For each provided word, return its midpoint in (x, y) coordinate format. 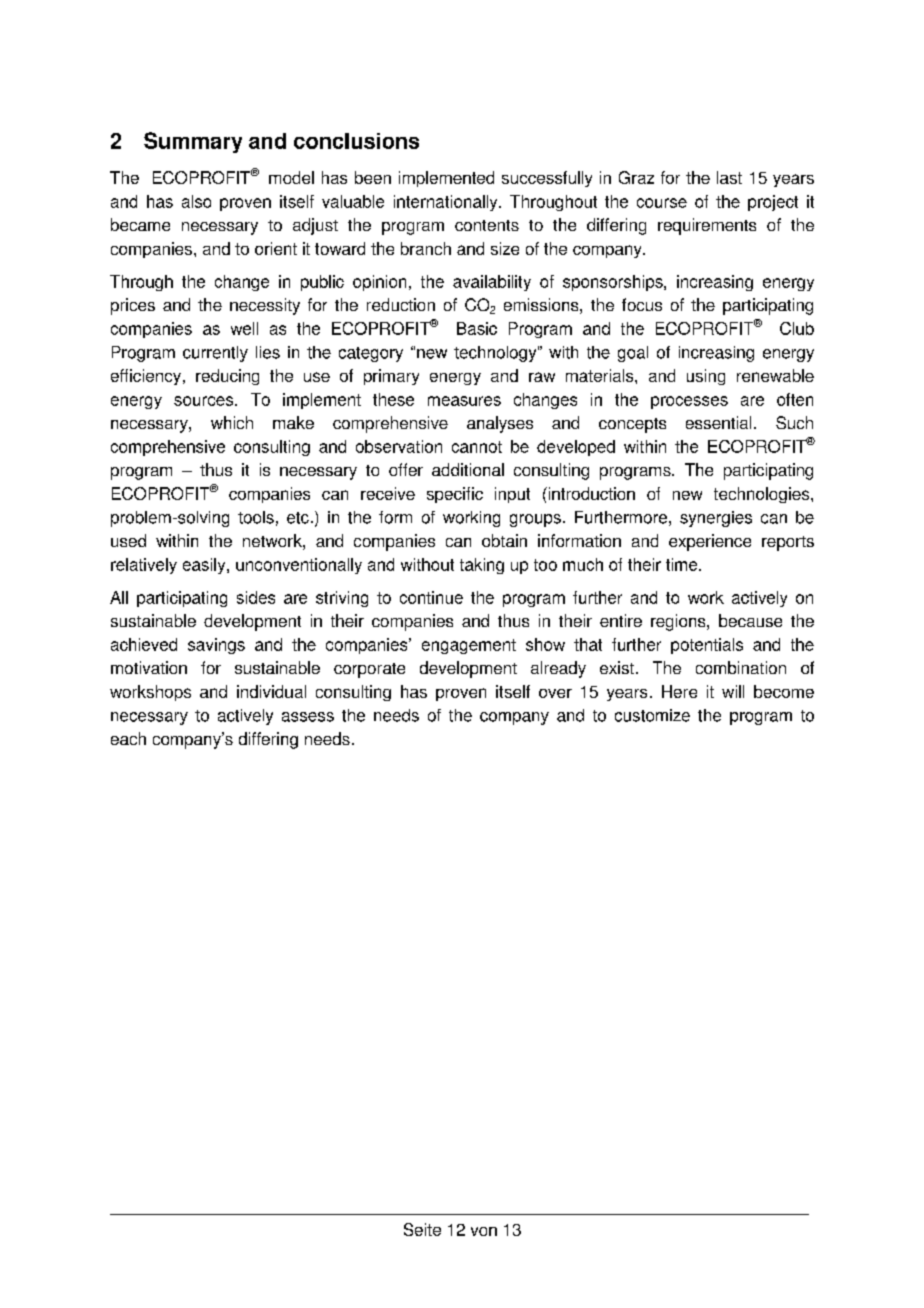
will (733, 691)
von (484, 1231)
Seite (422, 1229)
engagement (469, 646)
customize (652, 715)
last (729, 177)
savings (216, 646)
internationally (447, 203)
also (196, 201)
